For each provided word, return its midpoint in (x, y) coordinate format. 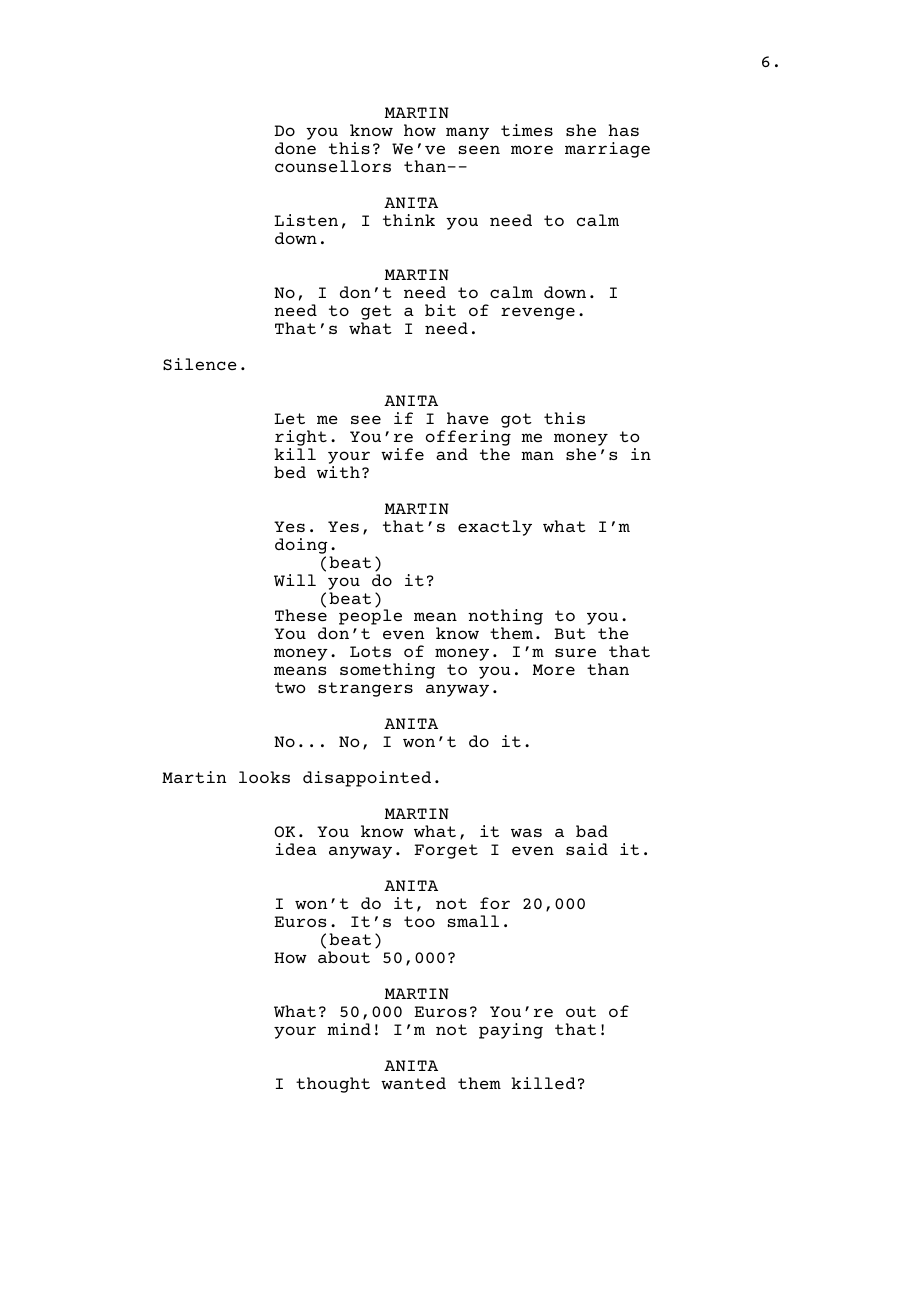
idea (296, 849)
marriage (607, 150)
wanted (413, 1083)
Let (289, 418)
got (516, 420)
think (409, 220)
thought (333, 1085)
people (370, 617)
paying (511, 1031)
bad (592, 831)
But (570, 633)
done (295, 148)
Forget (446, 851)
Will (295, 580)
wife (402, 454)
